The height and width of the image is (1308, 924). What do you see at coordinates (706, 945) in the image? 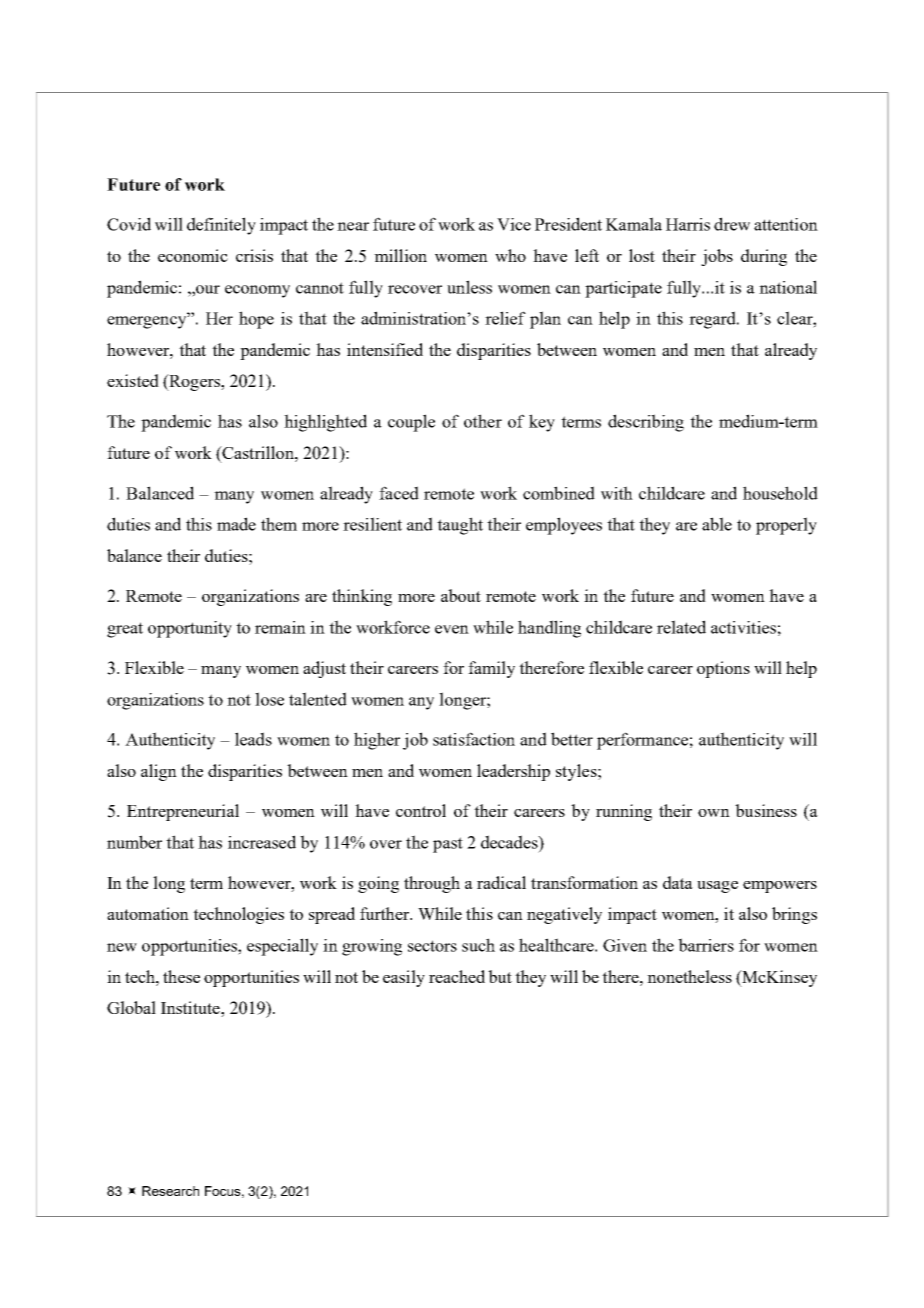
I see `barriers` at bounding box center [706, 945].
